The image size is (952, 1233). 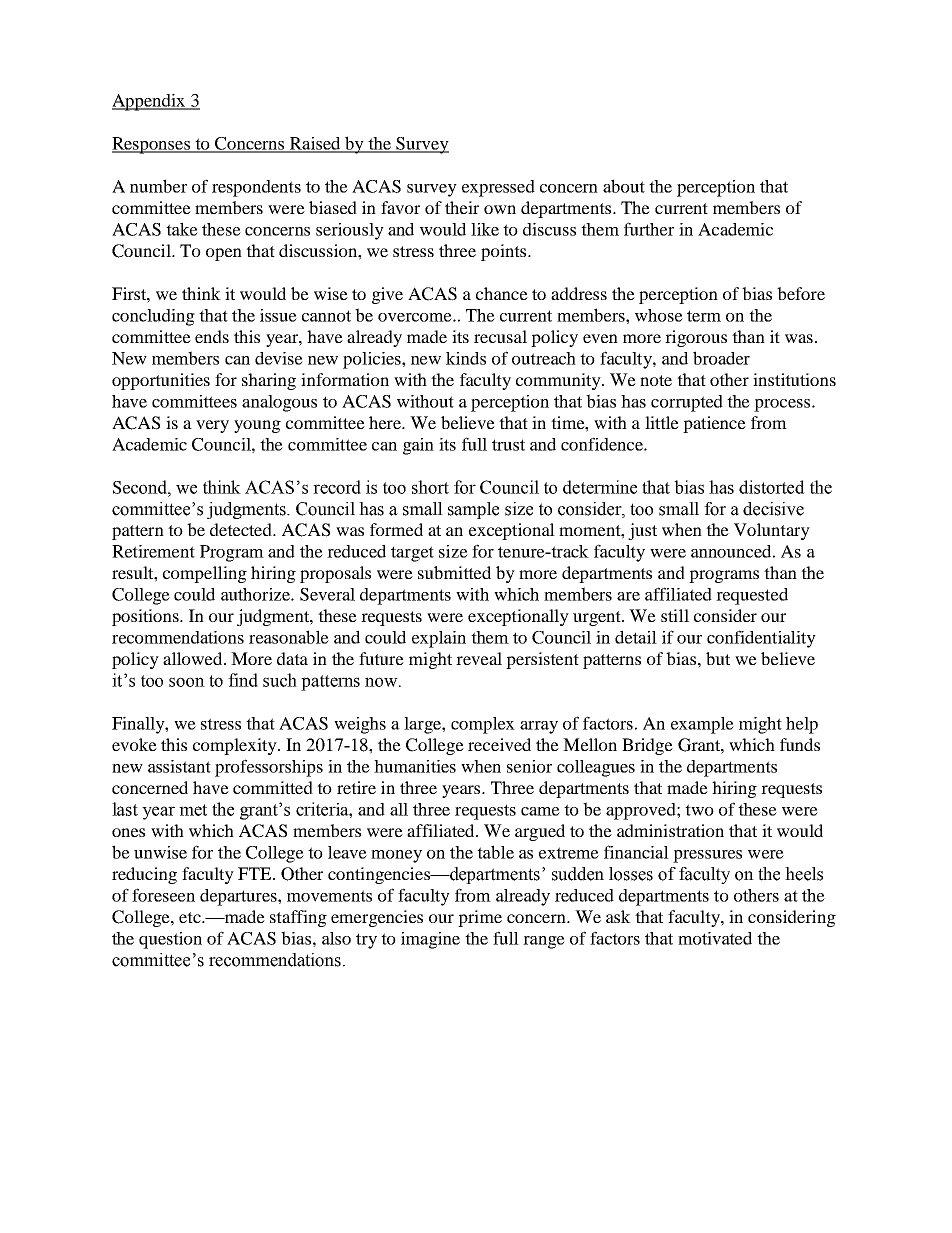 What do you see at coordinates (473, 510) in the screenshot?
I see `sample` at bounding box center [473, 510].
